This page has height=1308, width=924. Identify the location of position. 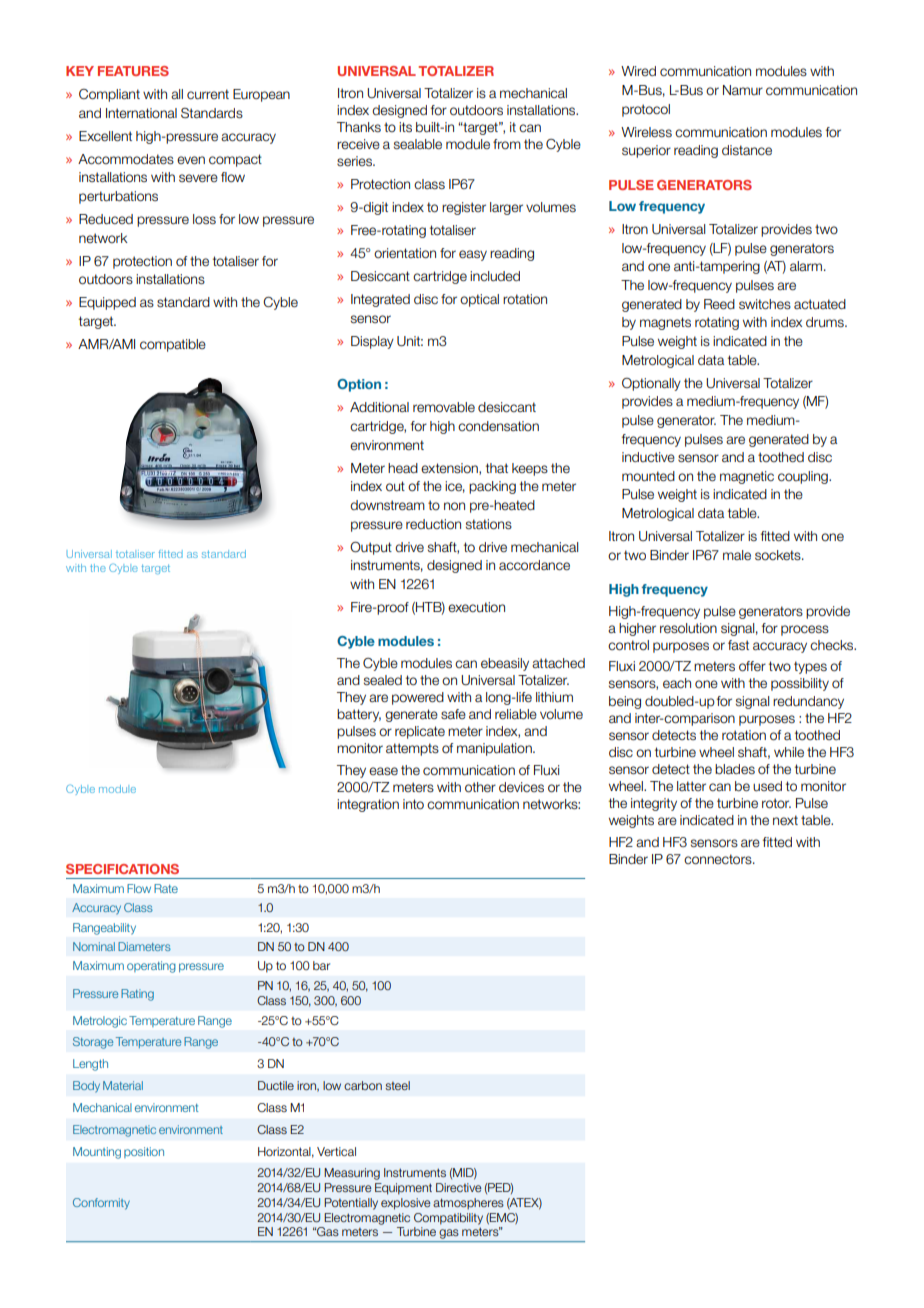
(144, 1152).
